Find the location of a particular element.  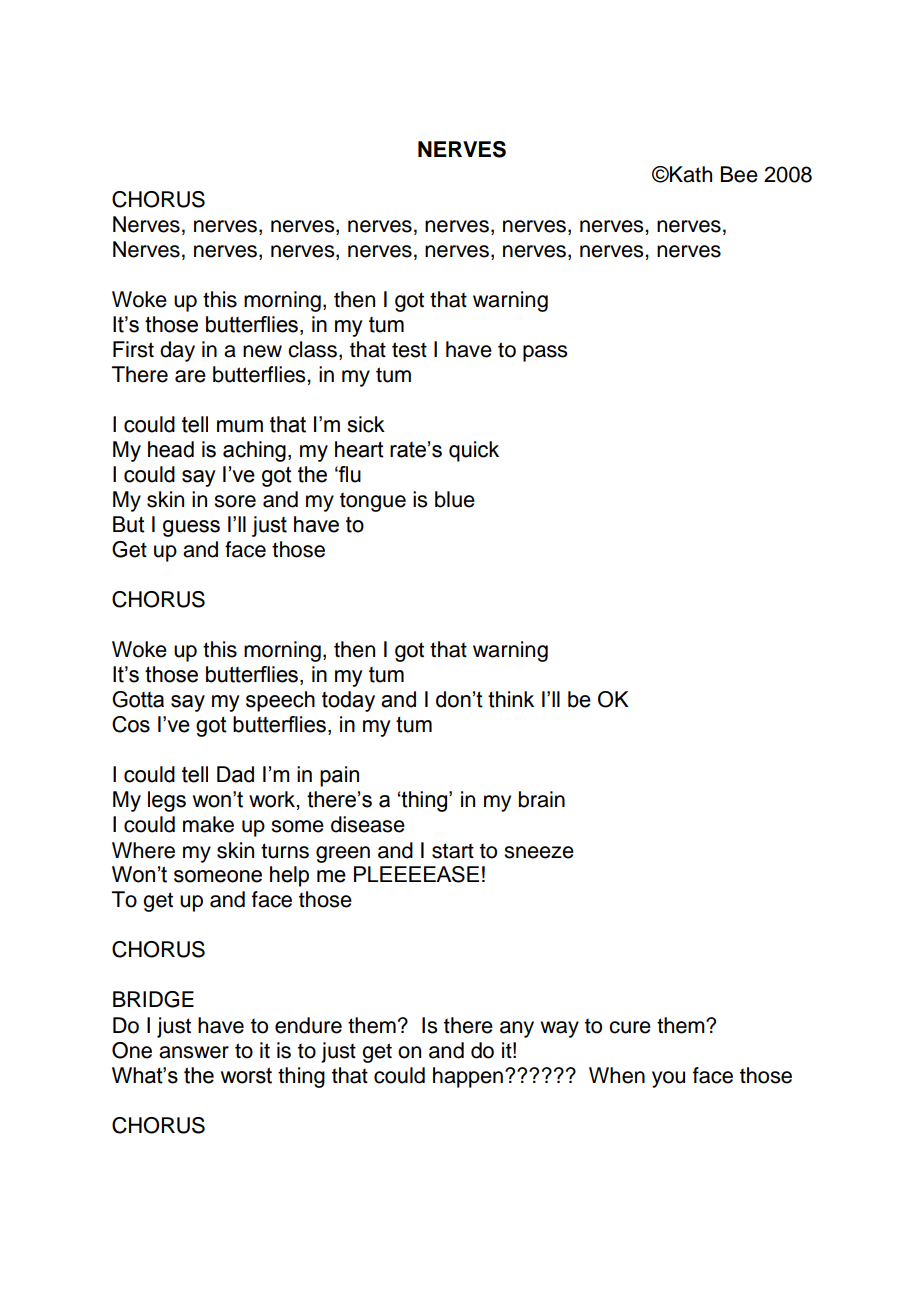

brain is located at coordinates (542, 799).
